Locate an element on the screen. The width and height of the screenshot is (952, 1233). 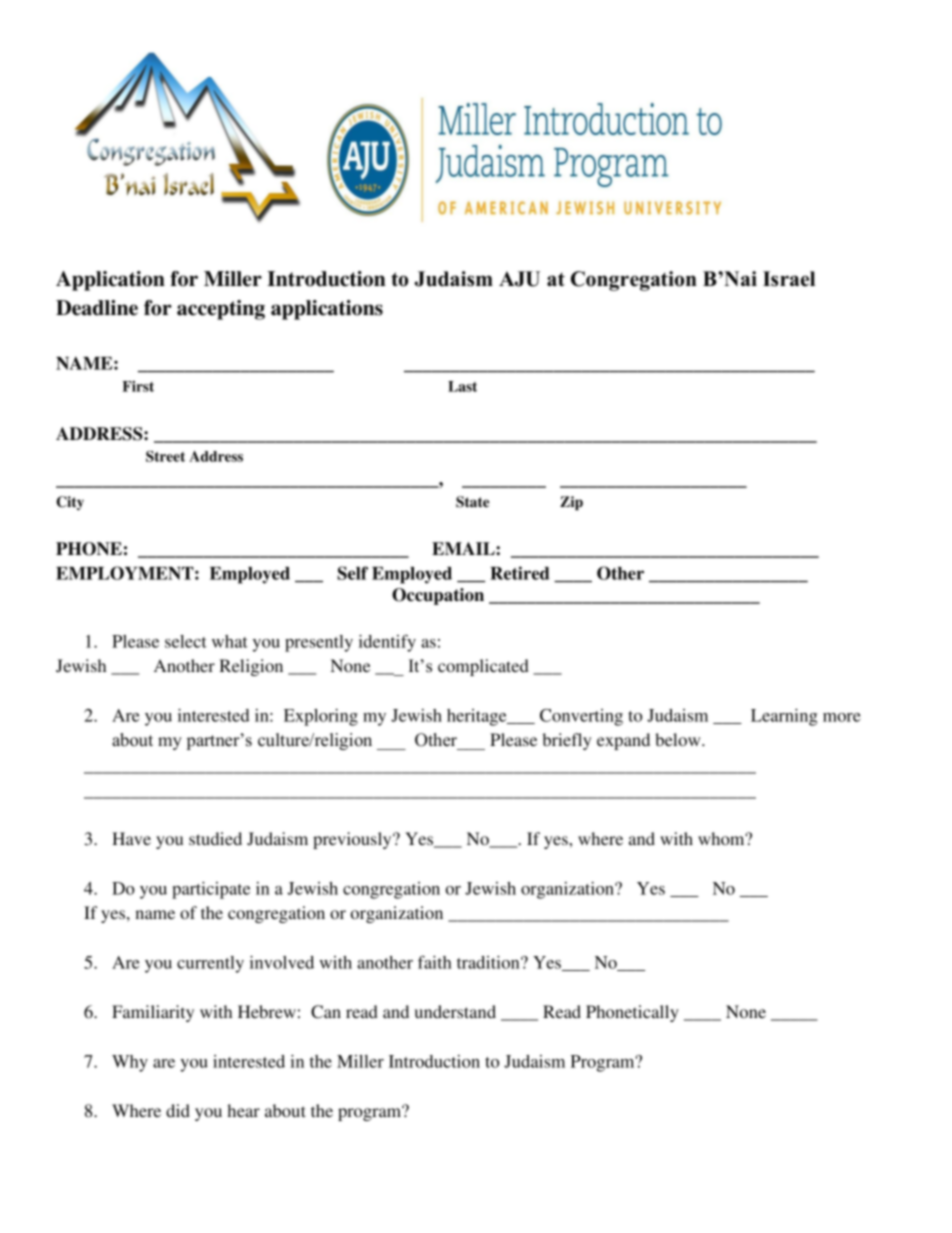
faith is located at coordinates (435, 962).
